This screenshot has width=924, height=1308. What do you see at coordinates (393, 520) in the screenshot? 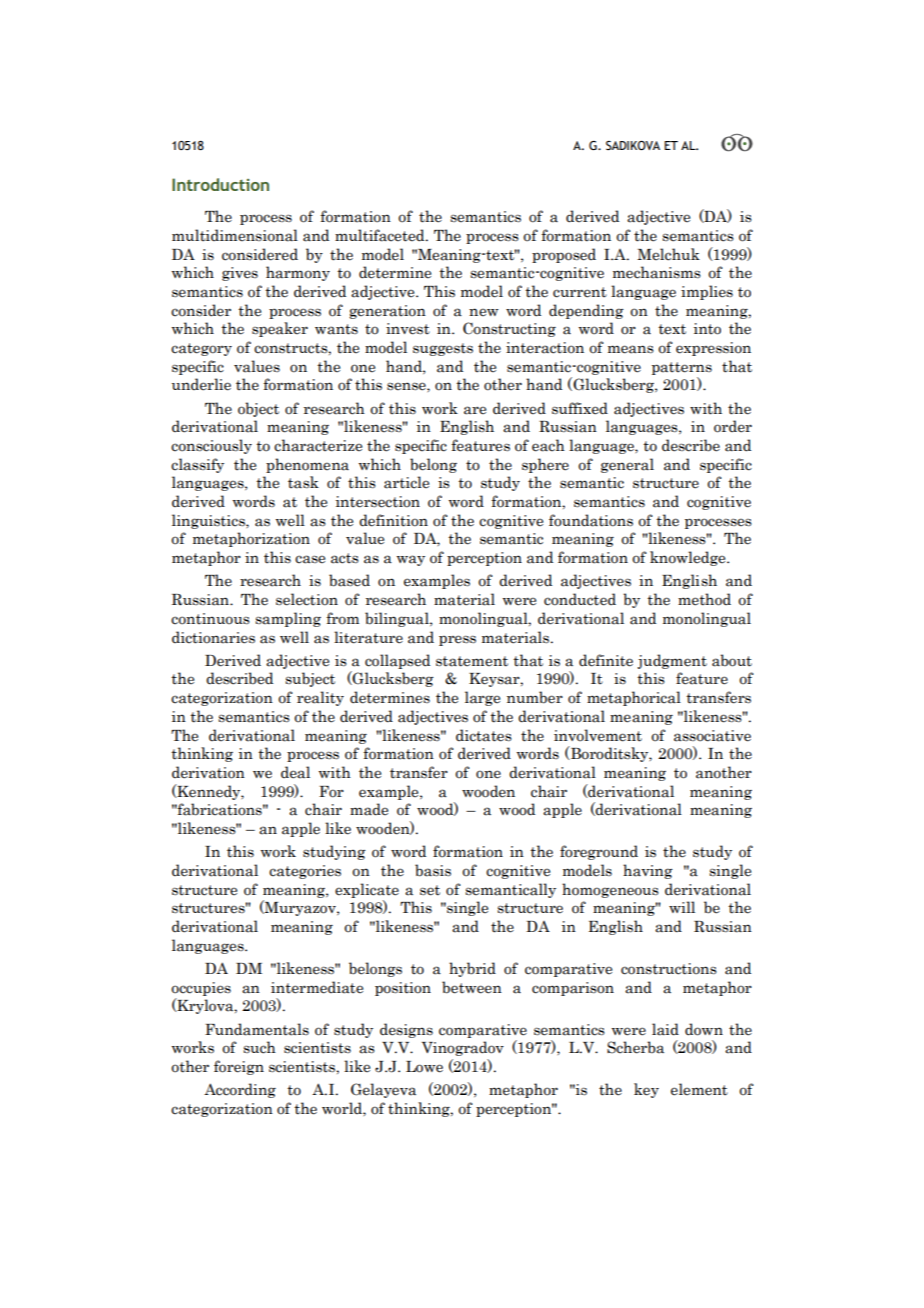
I see `definition` at bounding box center [393, 520].
